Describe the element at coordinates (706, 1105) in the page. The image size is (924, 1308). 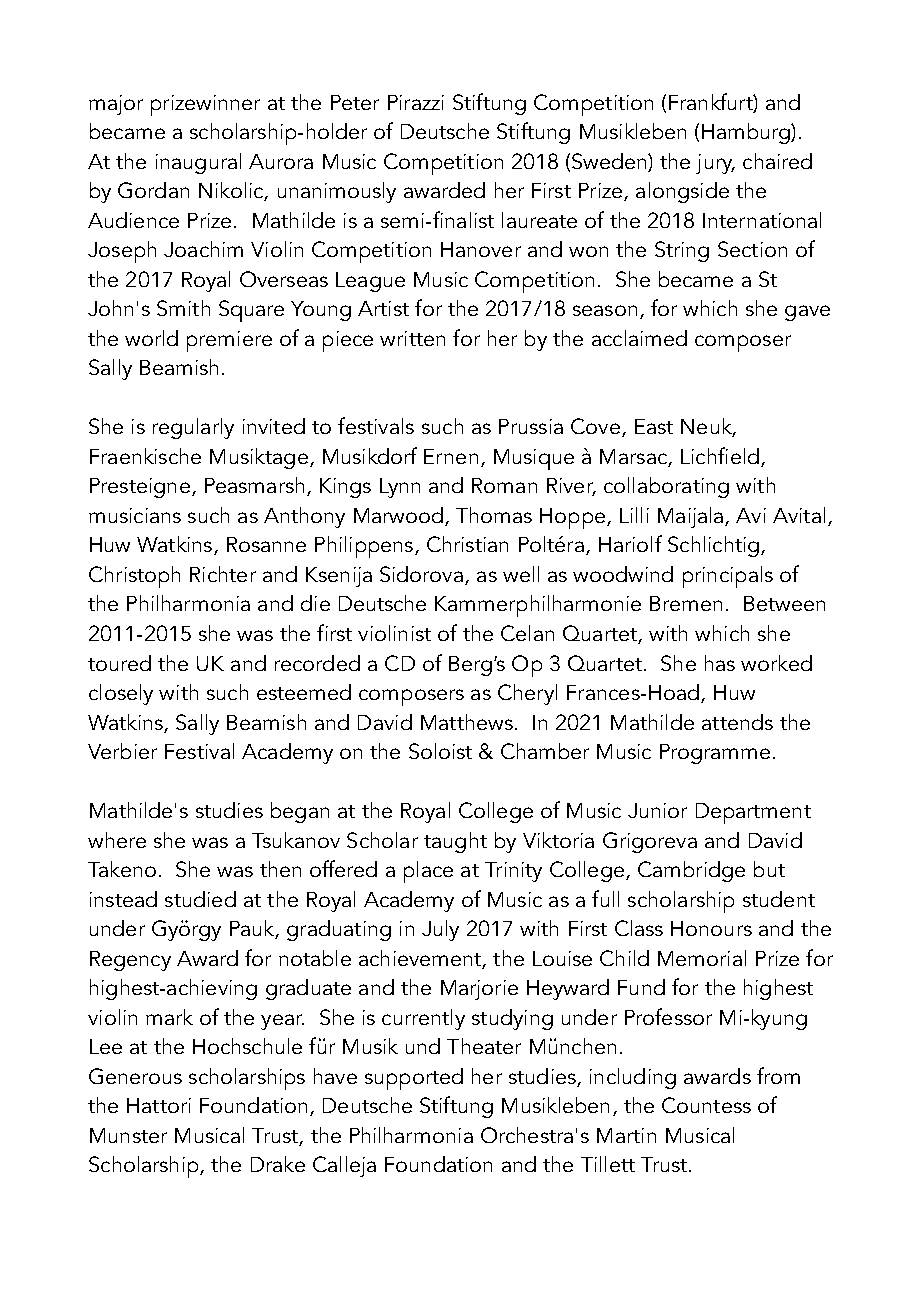
I see `Countess` at that location.
